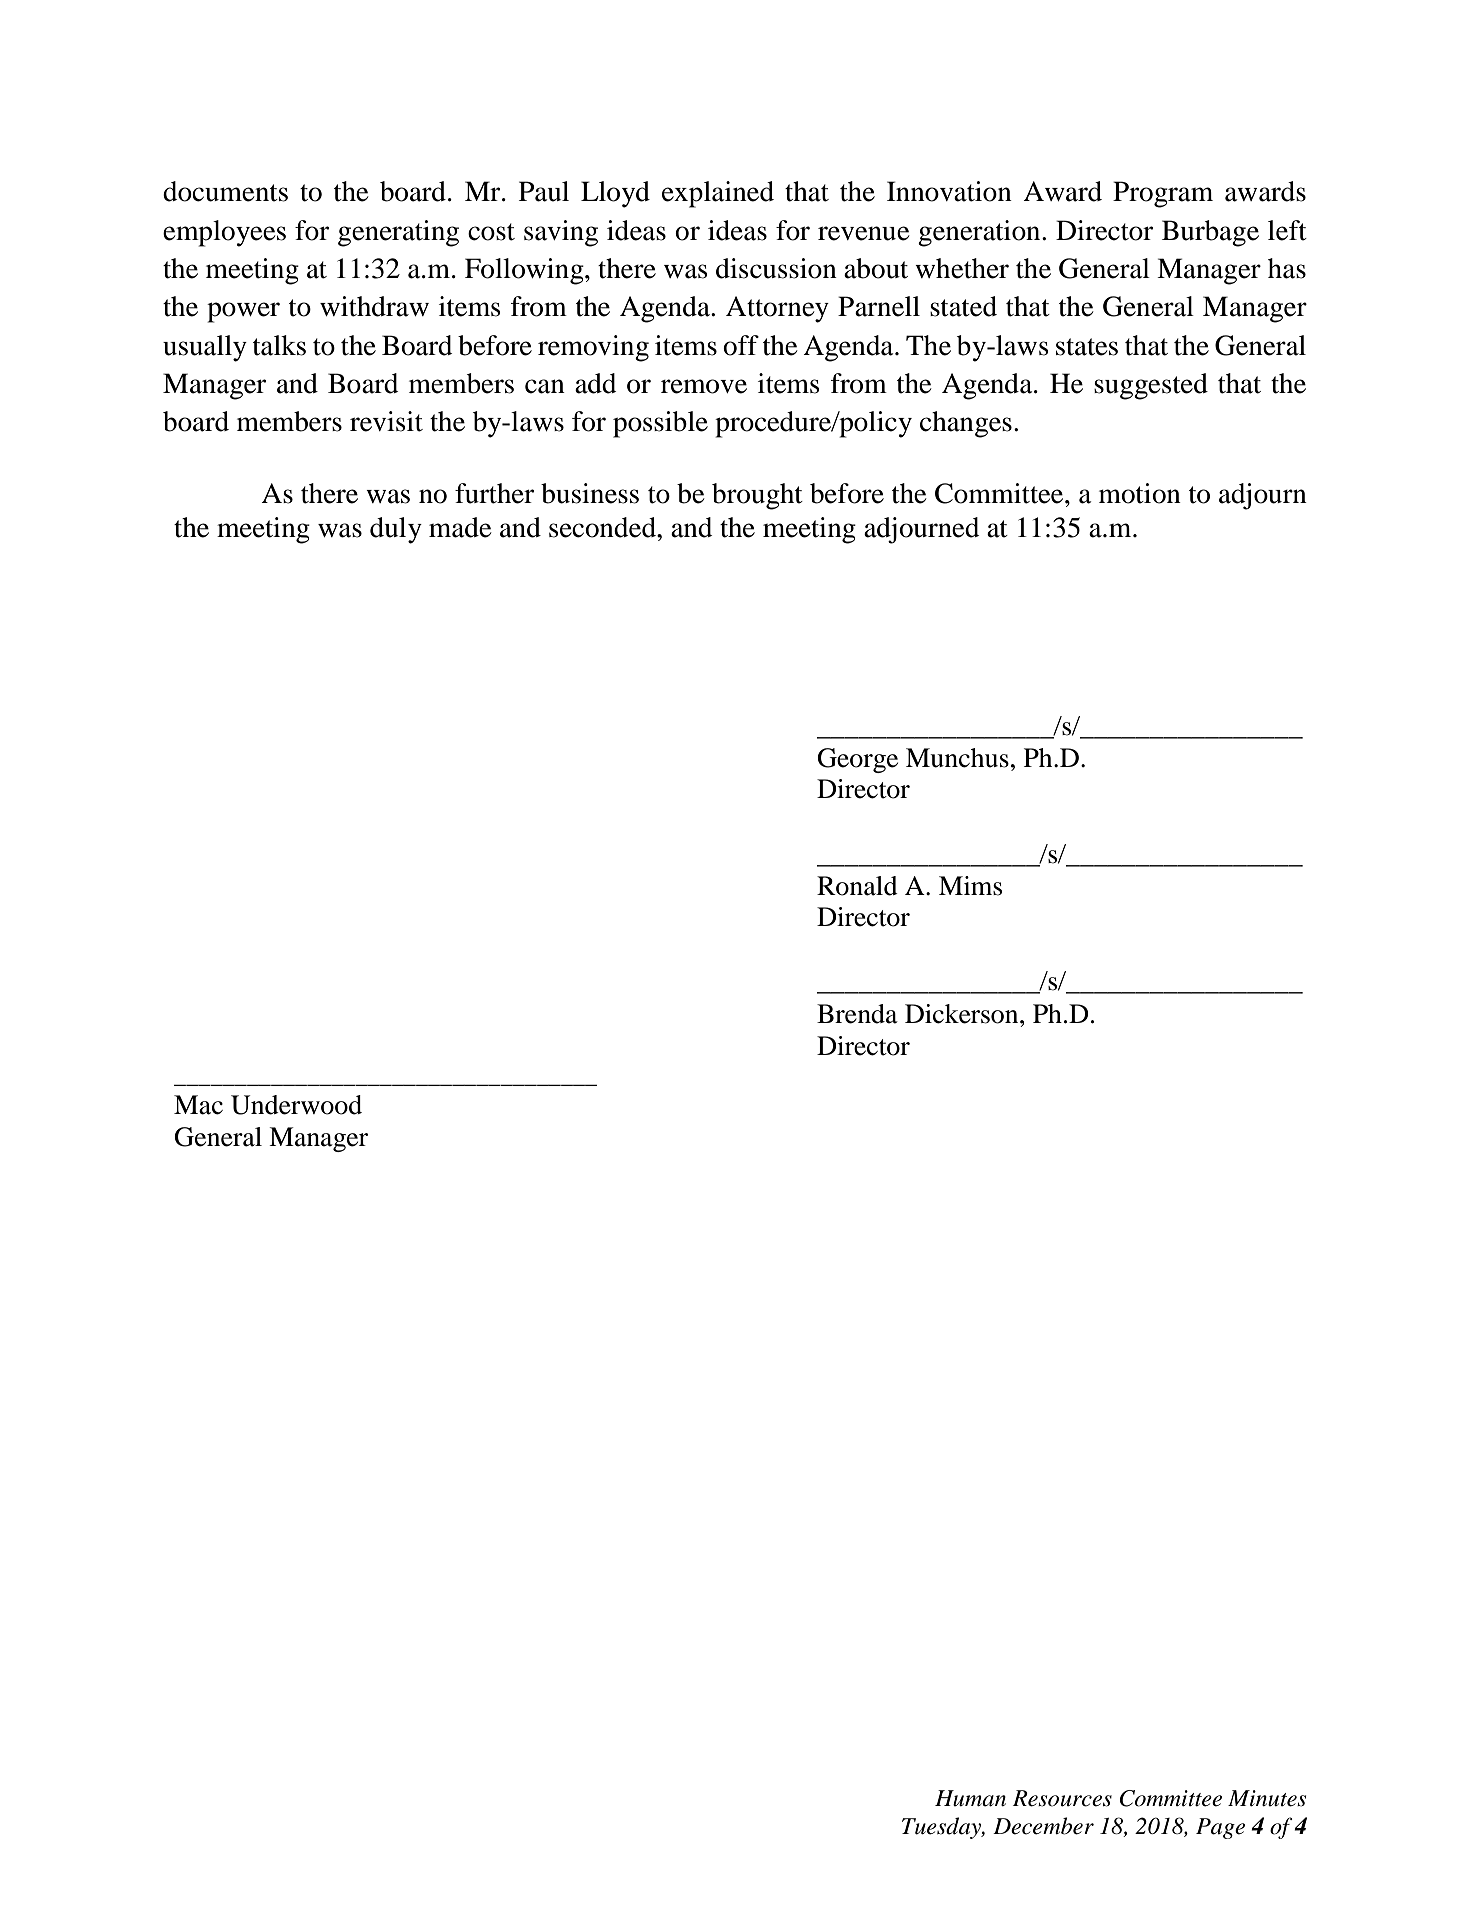  I want to click on discussion, so click(776, 268).
